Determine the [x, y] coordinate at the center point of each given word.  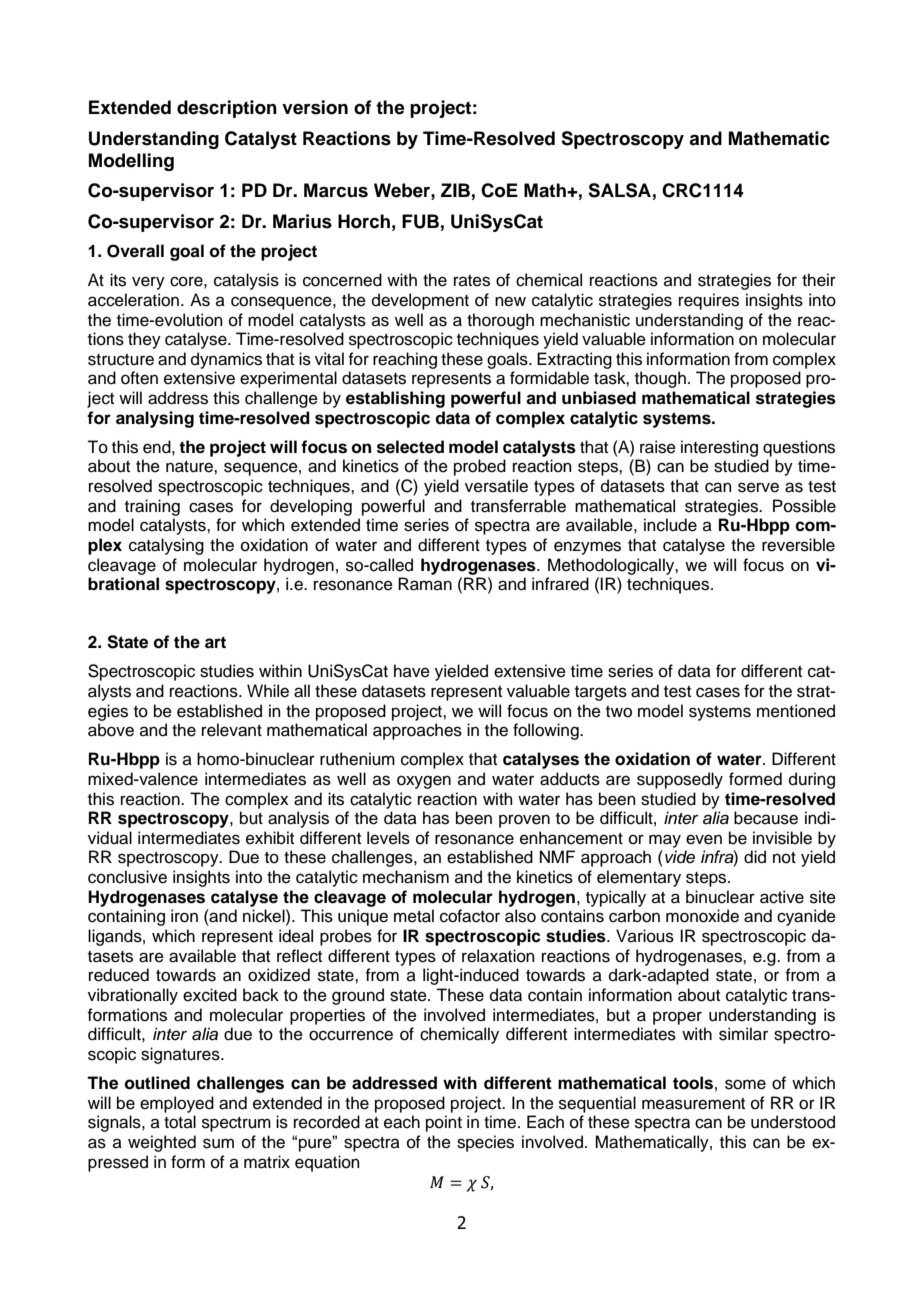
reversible [798, 545]
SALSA [619, 190]
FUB [420, 221]
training [152, 507]
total [180, 1122]
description [227, 109]
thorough [500, 321]
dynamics [226, 360]
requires [709, 301]
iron [184, 916]
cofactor [470, 916]
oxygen [424, 782]
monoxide [702, 916]
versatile [496, 486]
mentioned [796, 711]
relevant [232, 730]
